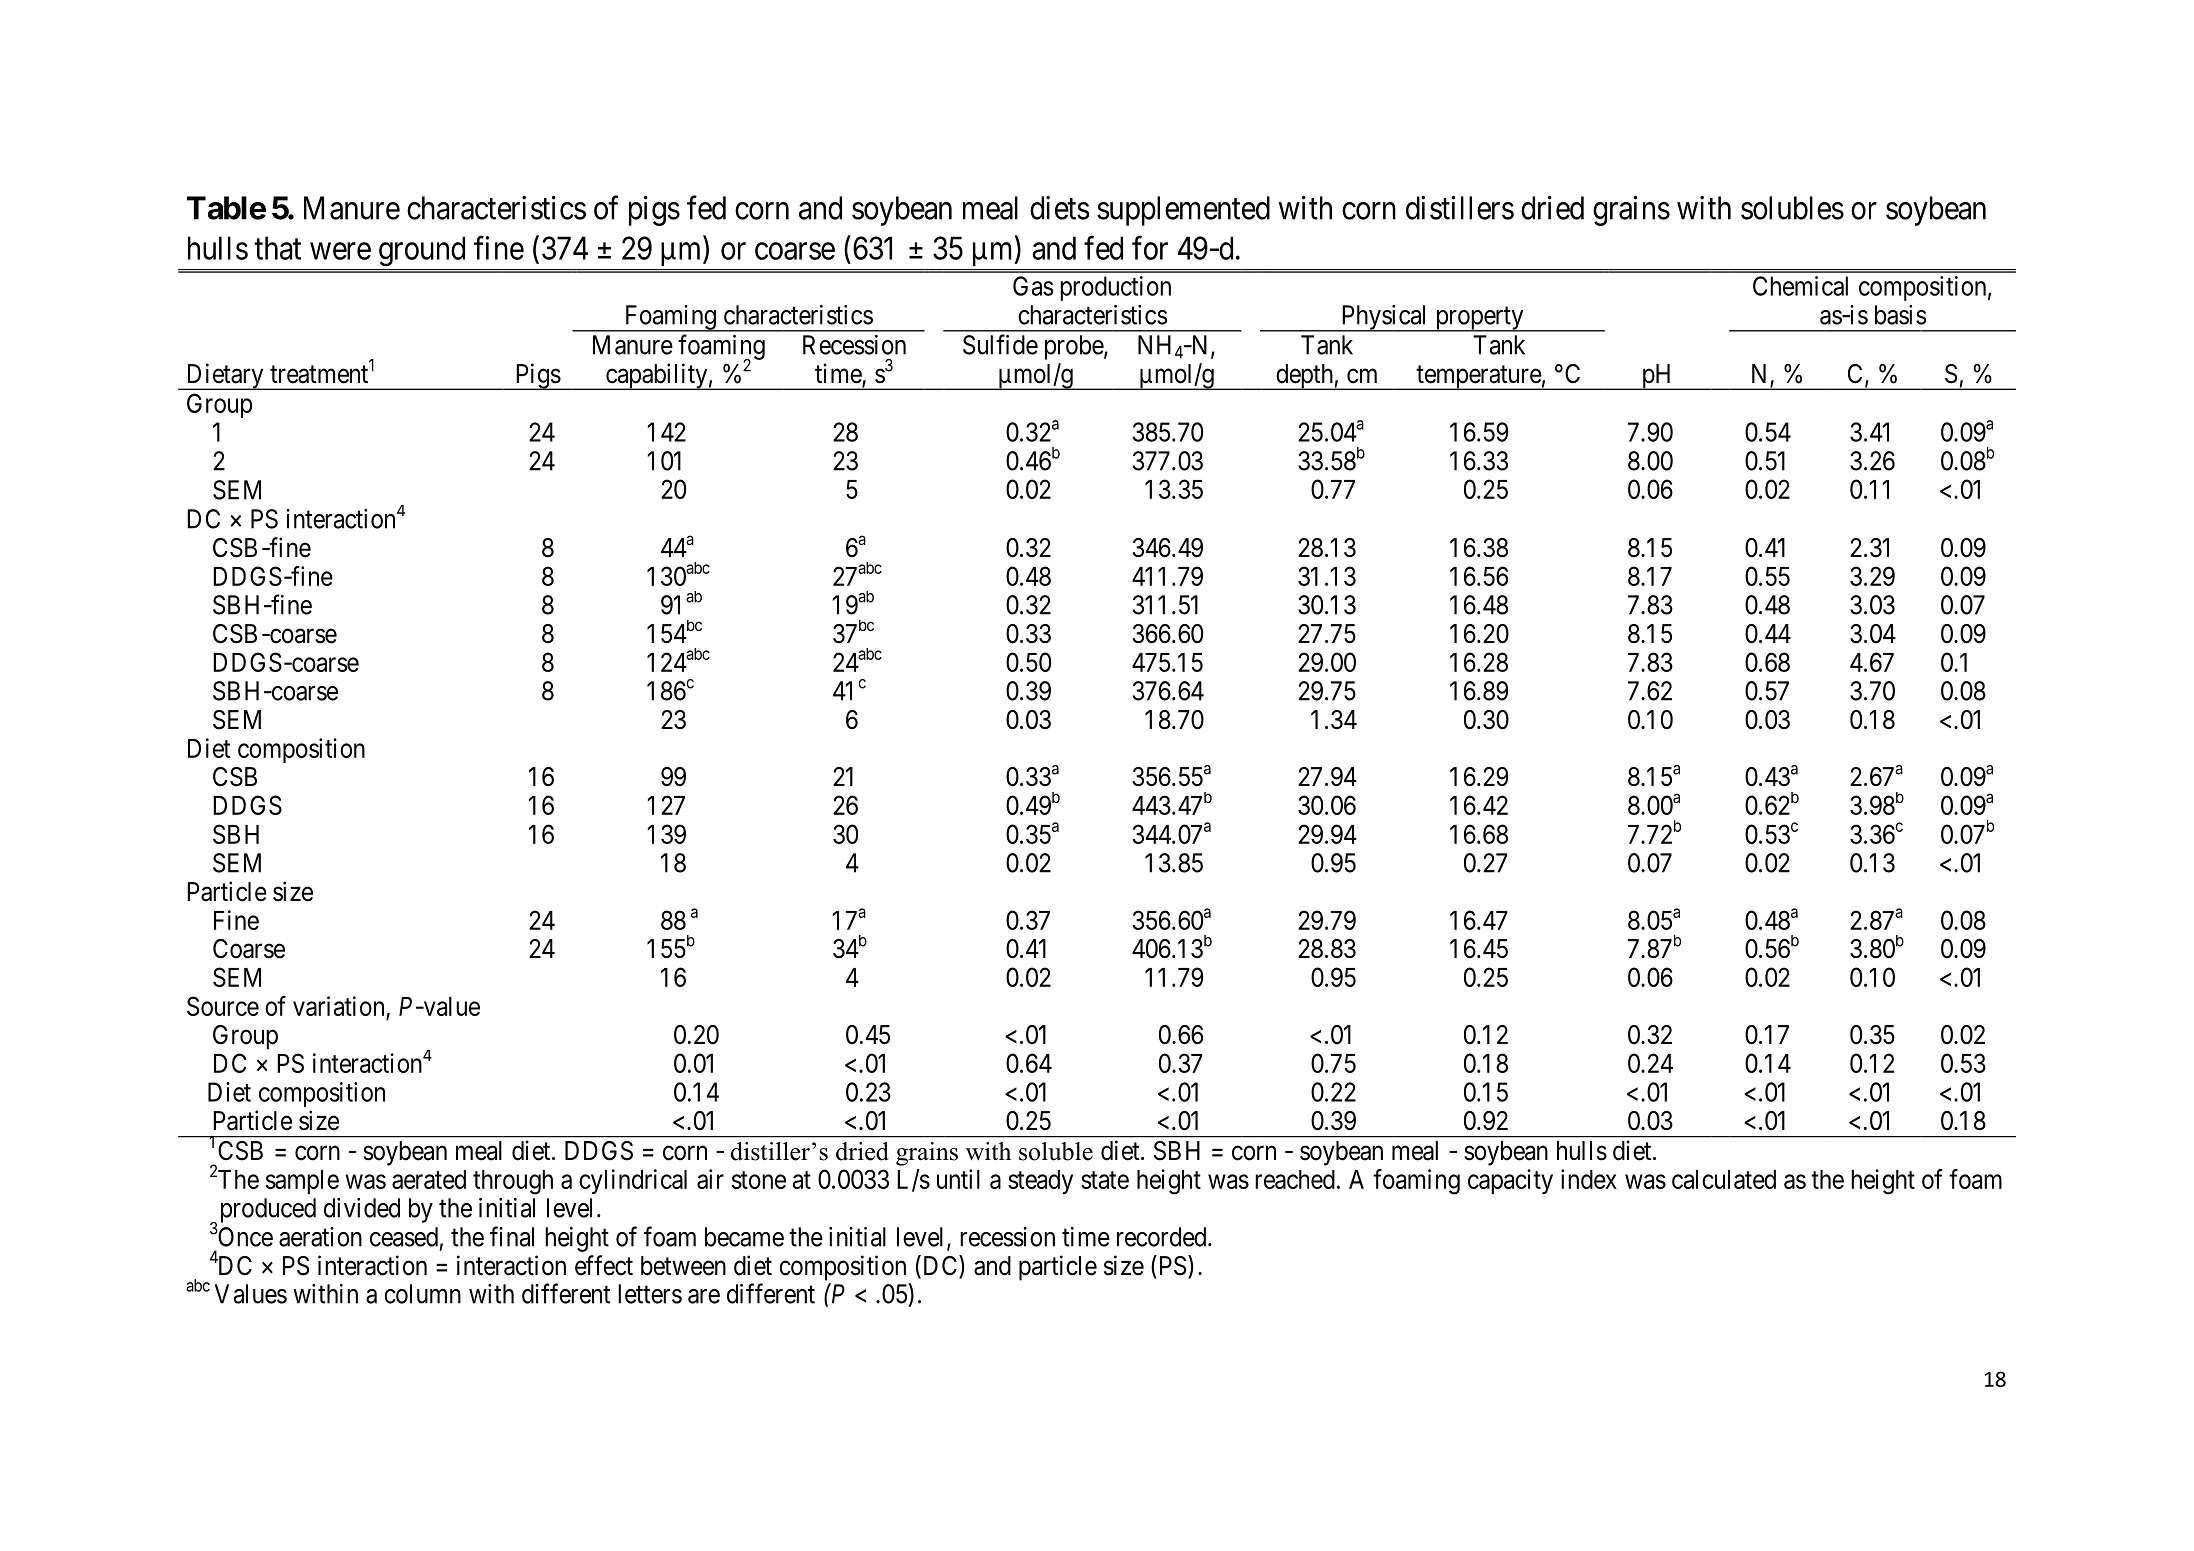 The width and height of the screenshot is (2194, 1551). I want to click on calculated, so click(1724, 1179).
